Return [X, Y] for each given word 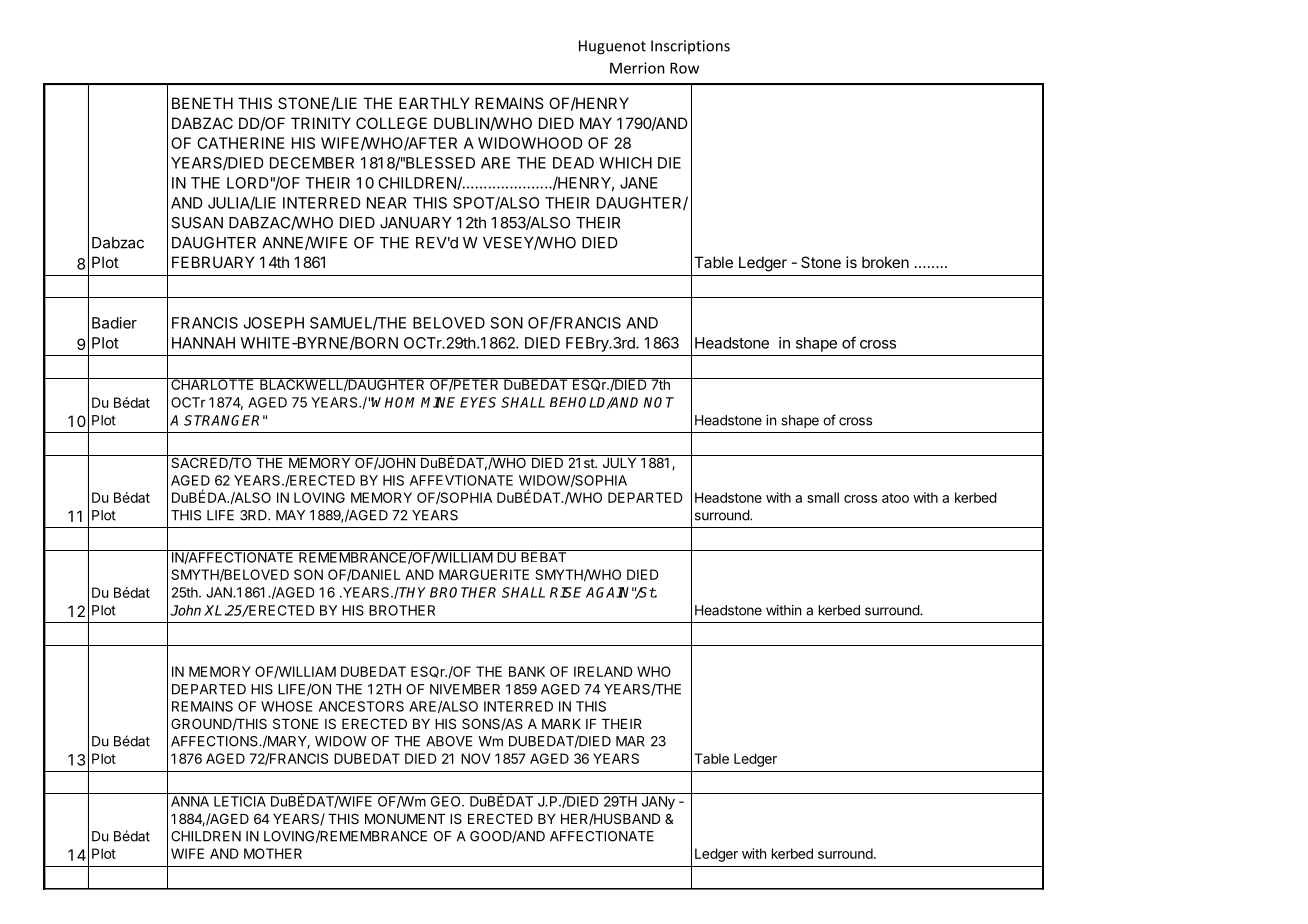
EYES [478, 402]
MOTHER [273, 853]
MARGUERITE [484, 574]
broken [885, 262]
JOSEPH [274, 323]
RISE [566, 592]
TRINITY [321, 123]
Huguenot [612, 47]
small [823, 497]
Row [684, 68]
